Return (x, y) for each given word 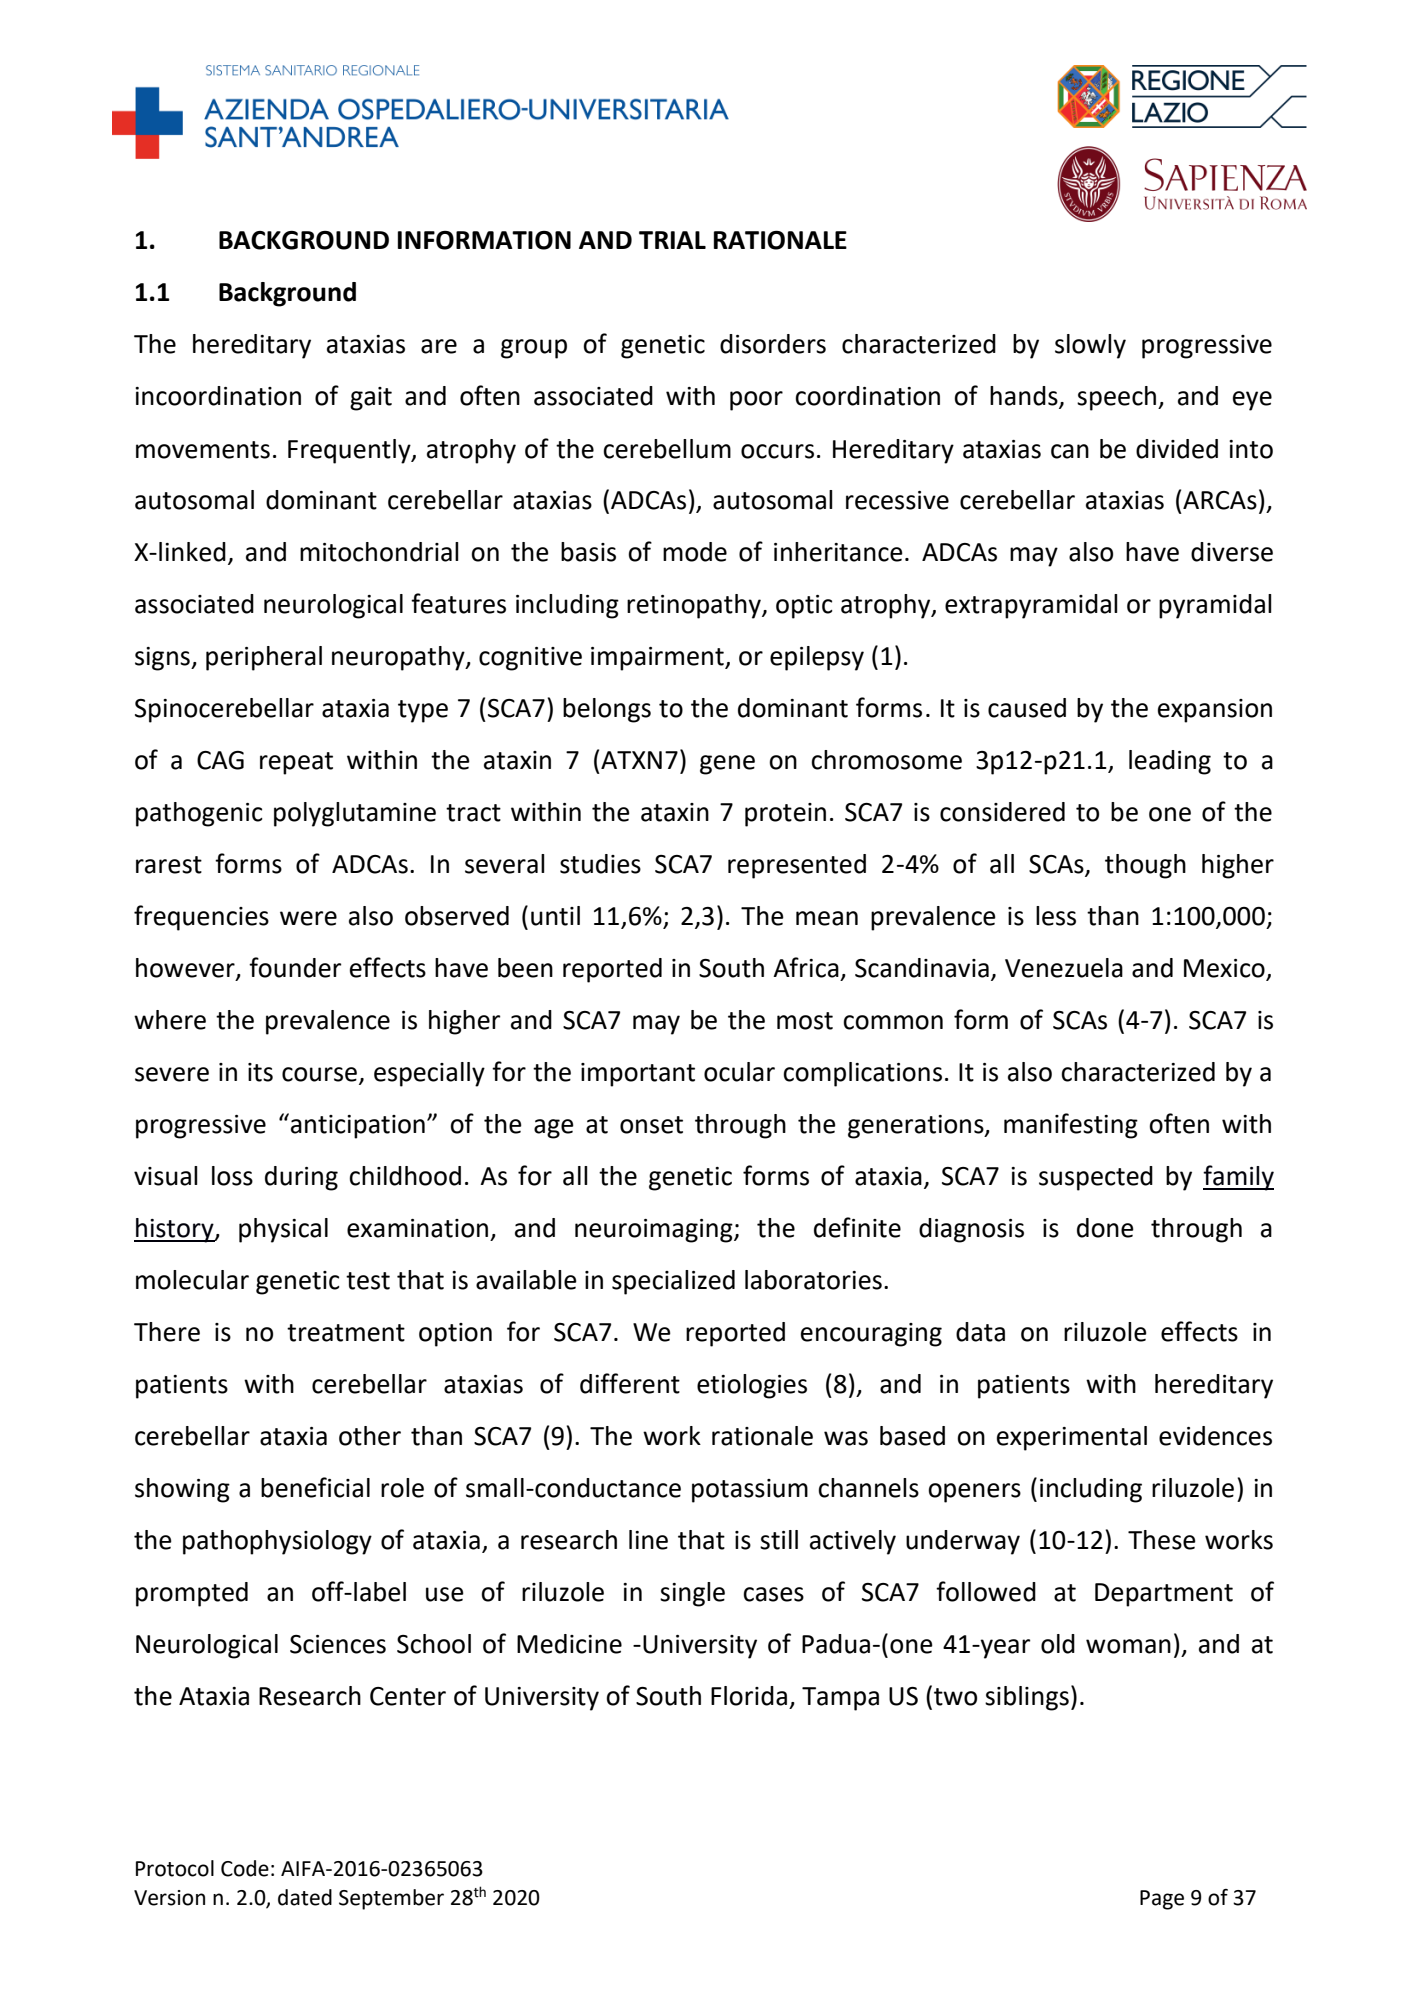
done (1105, 1228)
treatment (346, 1333)
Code (245, 1868)
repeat (296, 763)
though (1145, 866)
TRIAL (672, 240)
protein (785, 815)
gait (371, 399)
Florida (749, 1696)
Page (1162, 1900)
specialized (673, 1282)
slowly (1090, 346)
